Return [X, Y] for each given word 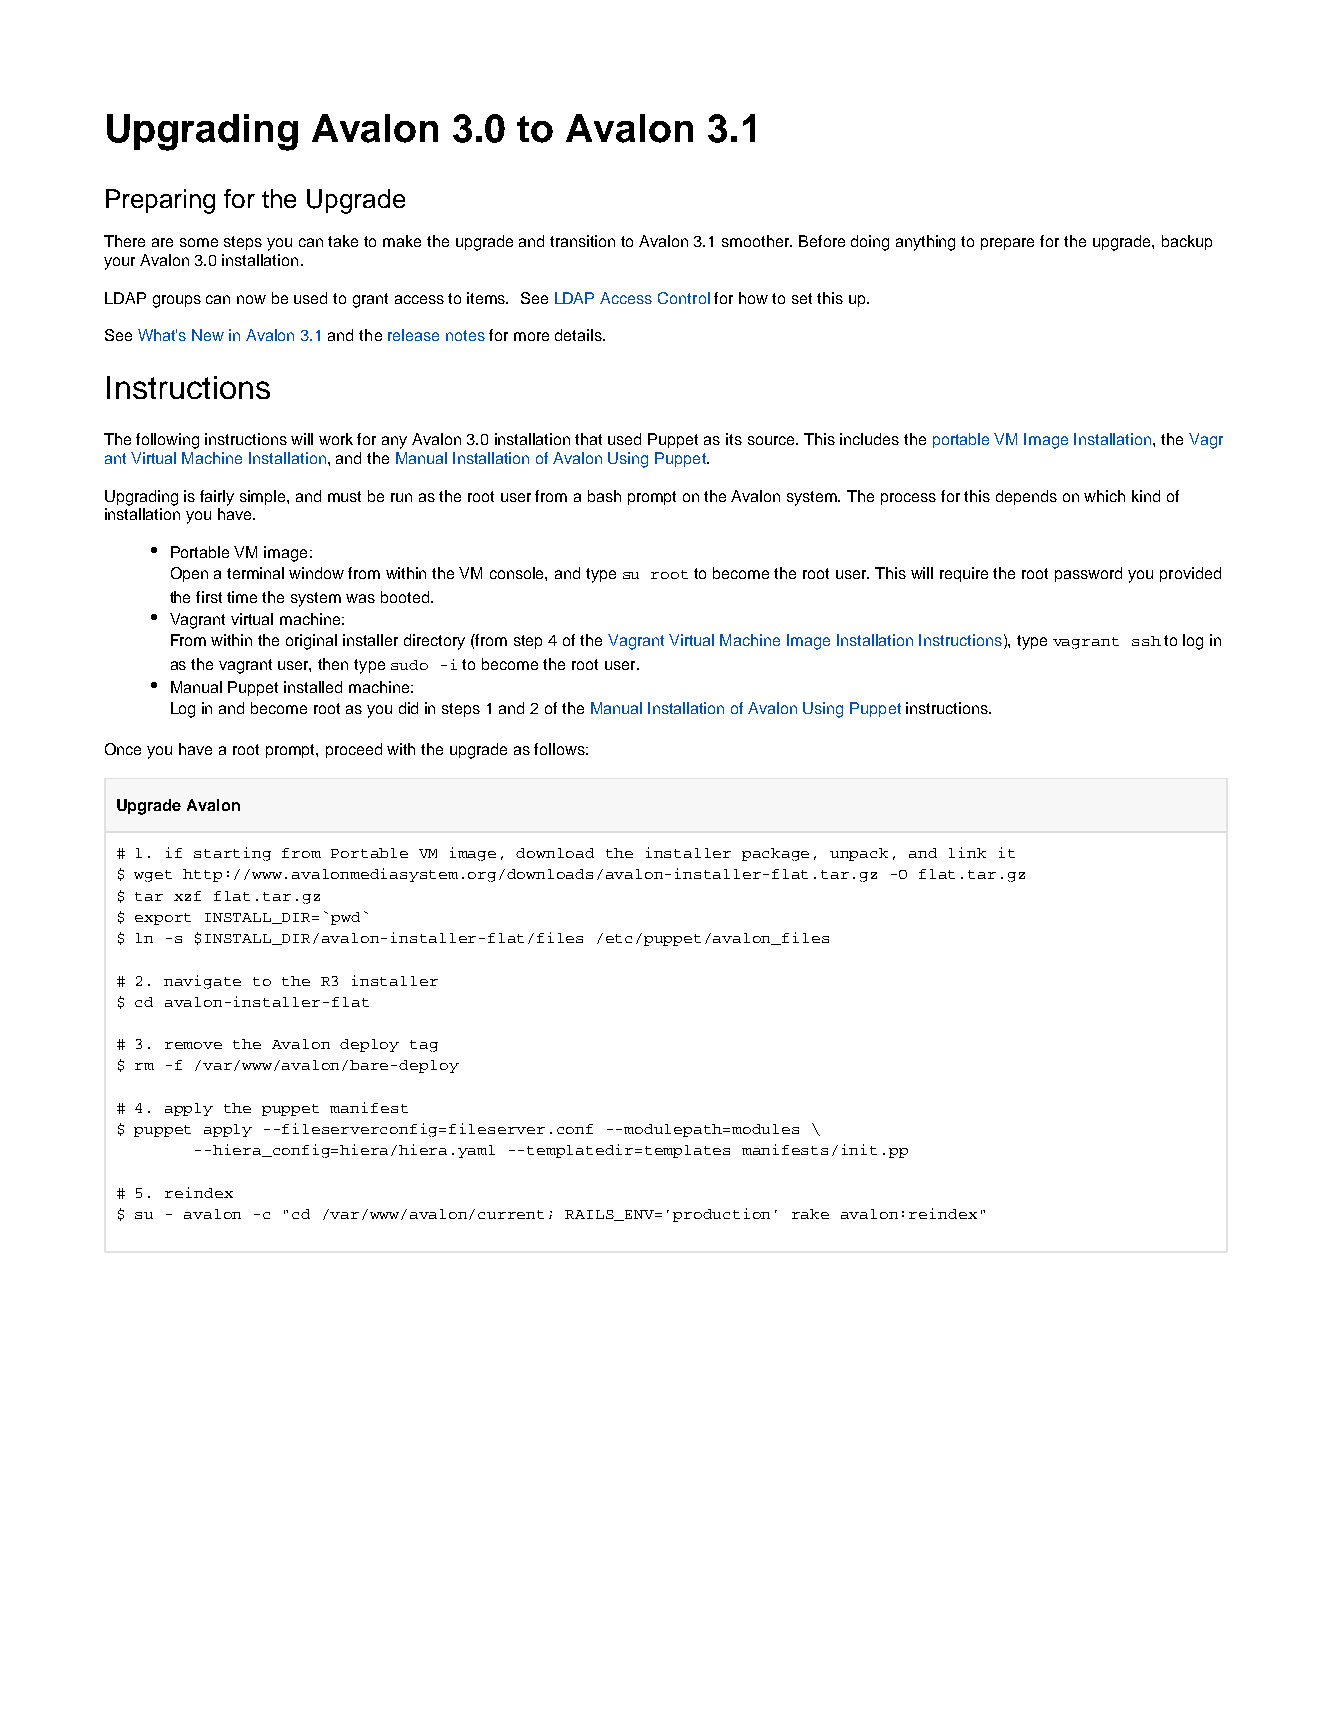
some [199, 242]
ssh [1146, 641]
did [408, 708]
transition [582, 241]
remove [193, 1045]
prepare [1007, 244]
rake [810, 1214]
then [333, 664]
